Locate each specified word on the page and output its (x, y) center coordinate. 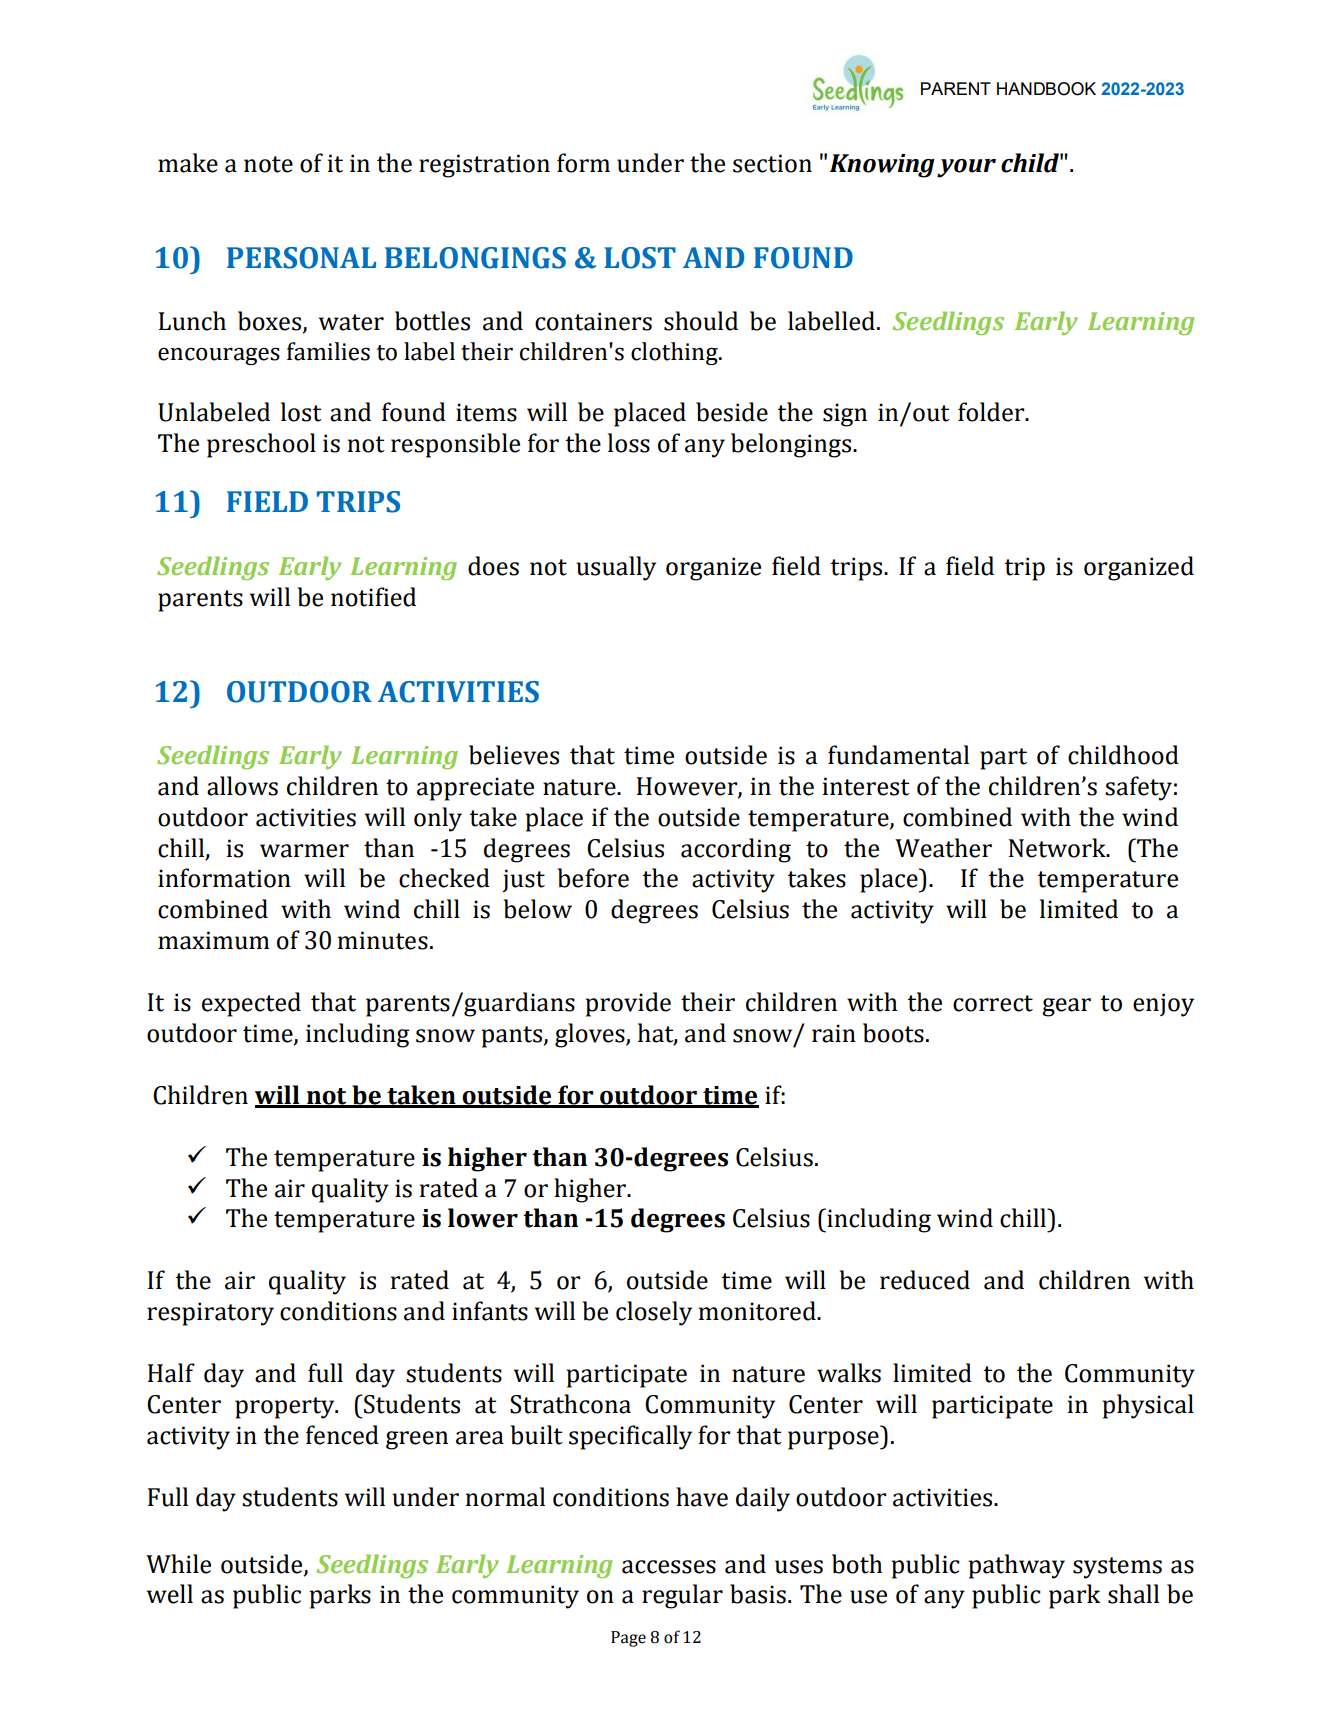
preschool (261, 445)
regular (682, 1596)
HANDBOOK (1046, 89)
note (268, 164)
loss (629, 443)
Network (1058, 848)
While (178, 1564)
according (736, 850)
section (772, 163)
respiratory (210, 1314)
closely (654, 1313)
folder (992, 412)
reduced (925, 1280)
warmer (304, 851)
